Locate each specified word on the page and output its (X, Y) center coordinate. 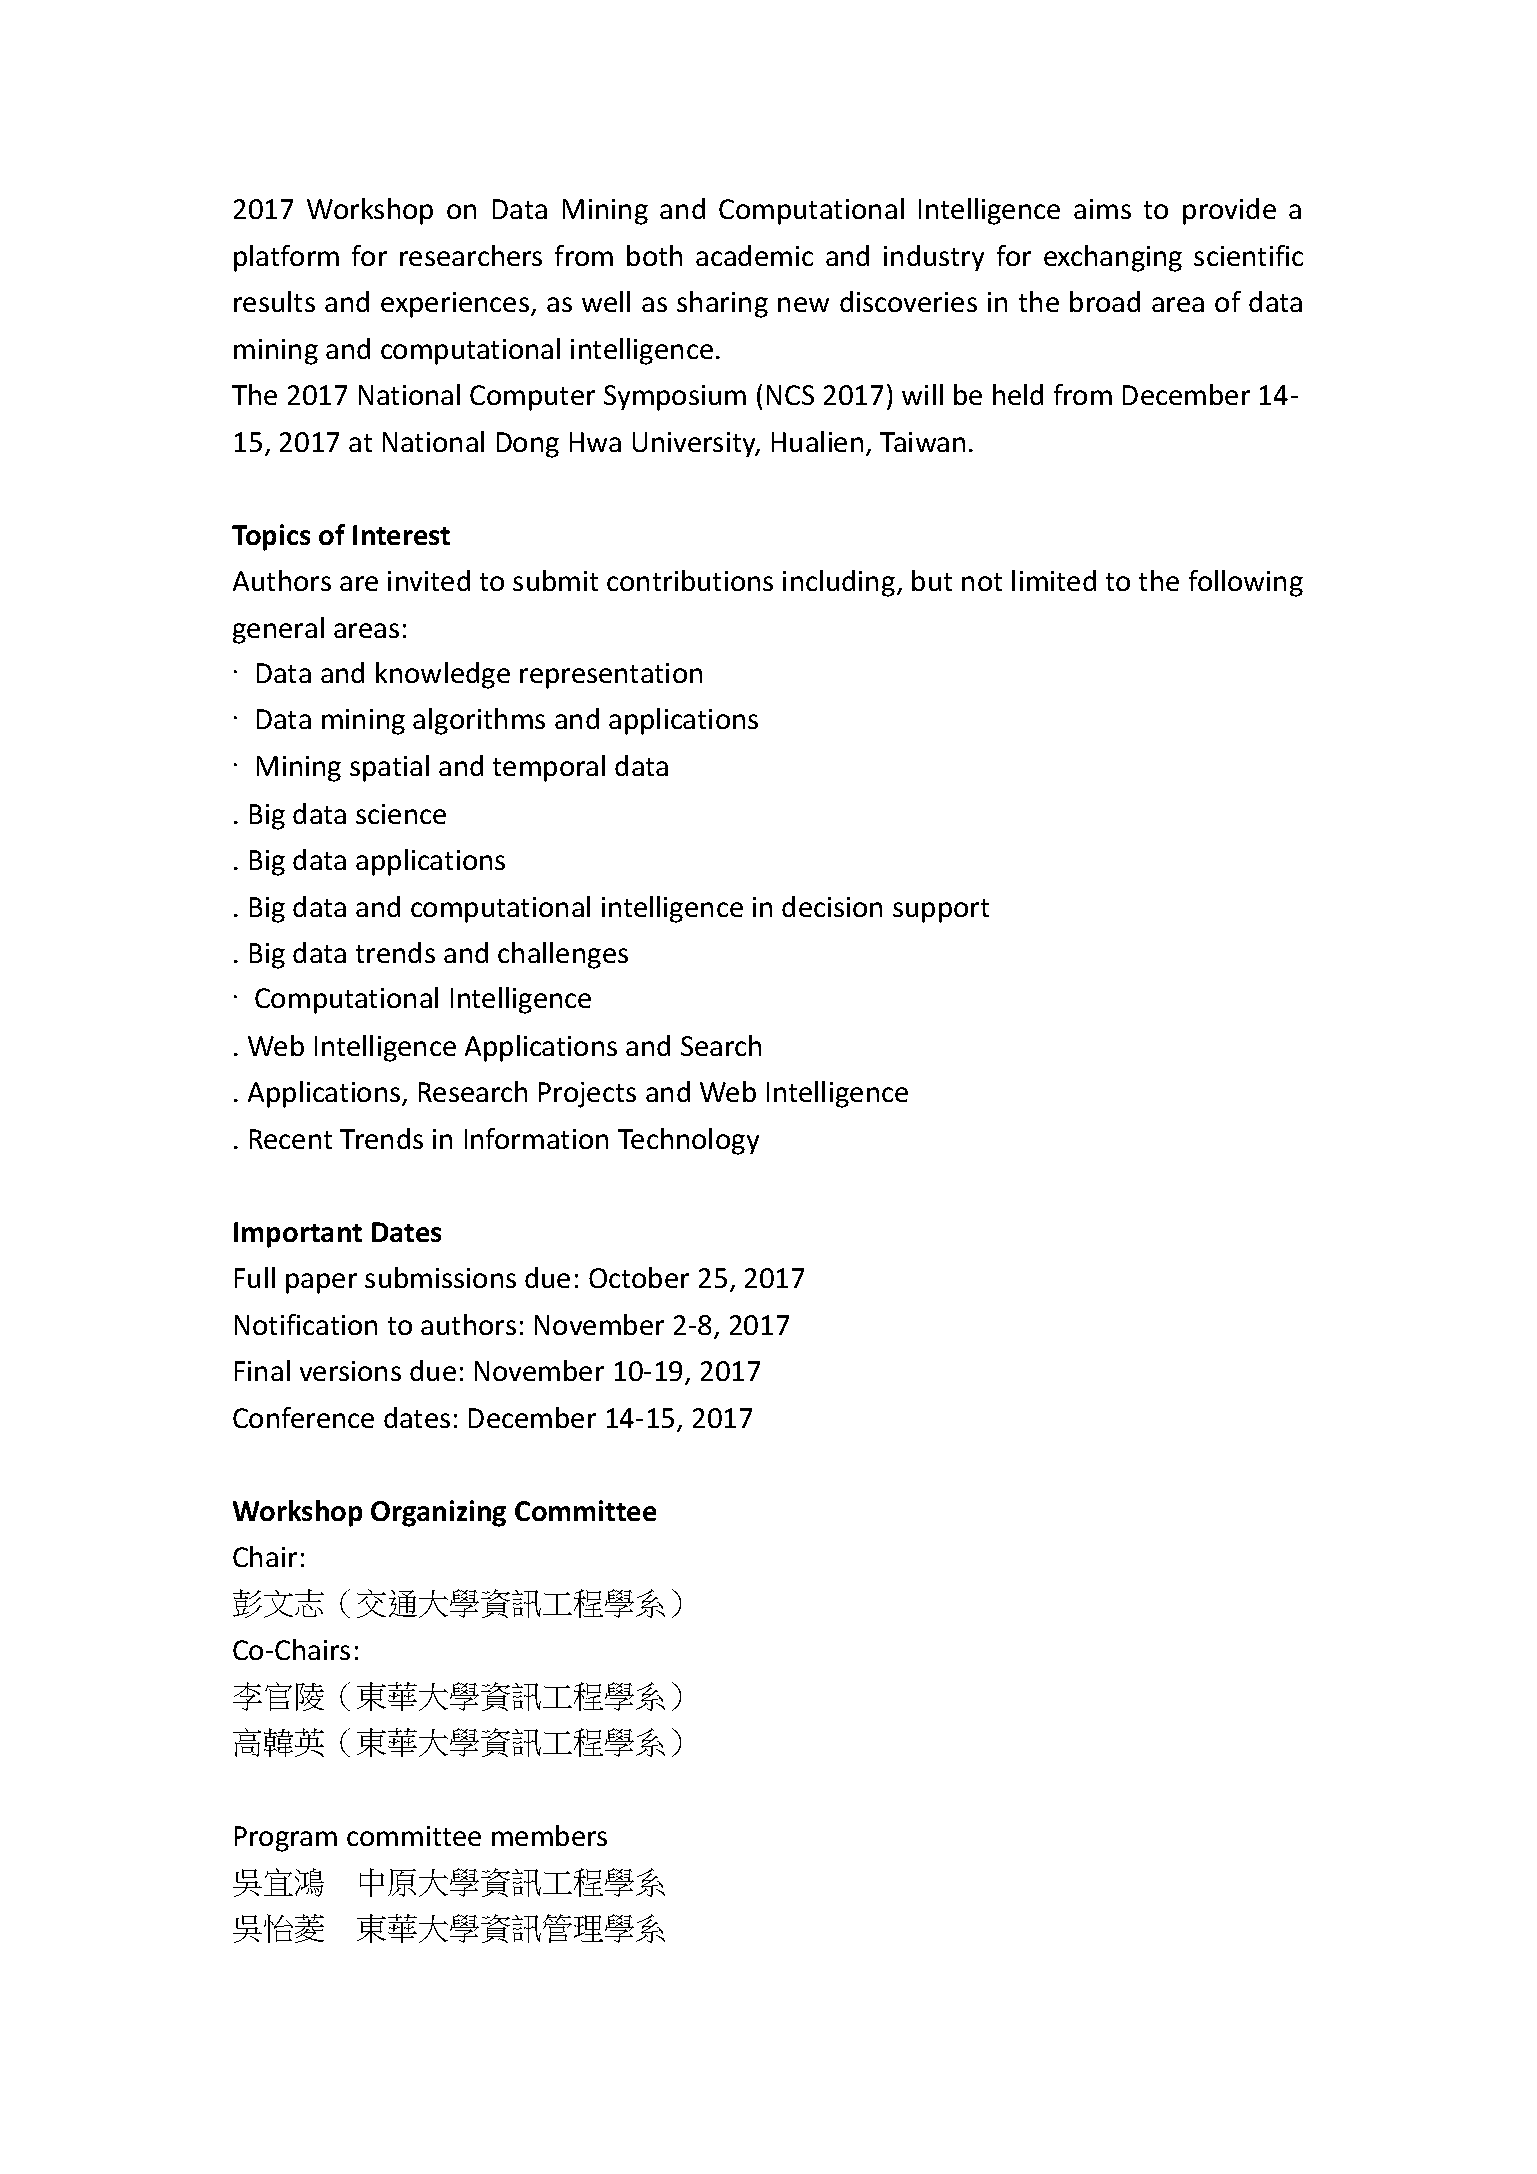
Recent (291, 1139)
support (941, 911)
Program (286, 1839)
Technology (688, 1141)
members (549, 1835)
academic (754, 255)
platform (286, 258)
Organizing (438, 1513)
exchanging (1113, 258)
